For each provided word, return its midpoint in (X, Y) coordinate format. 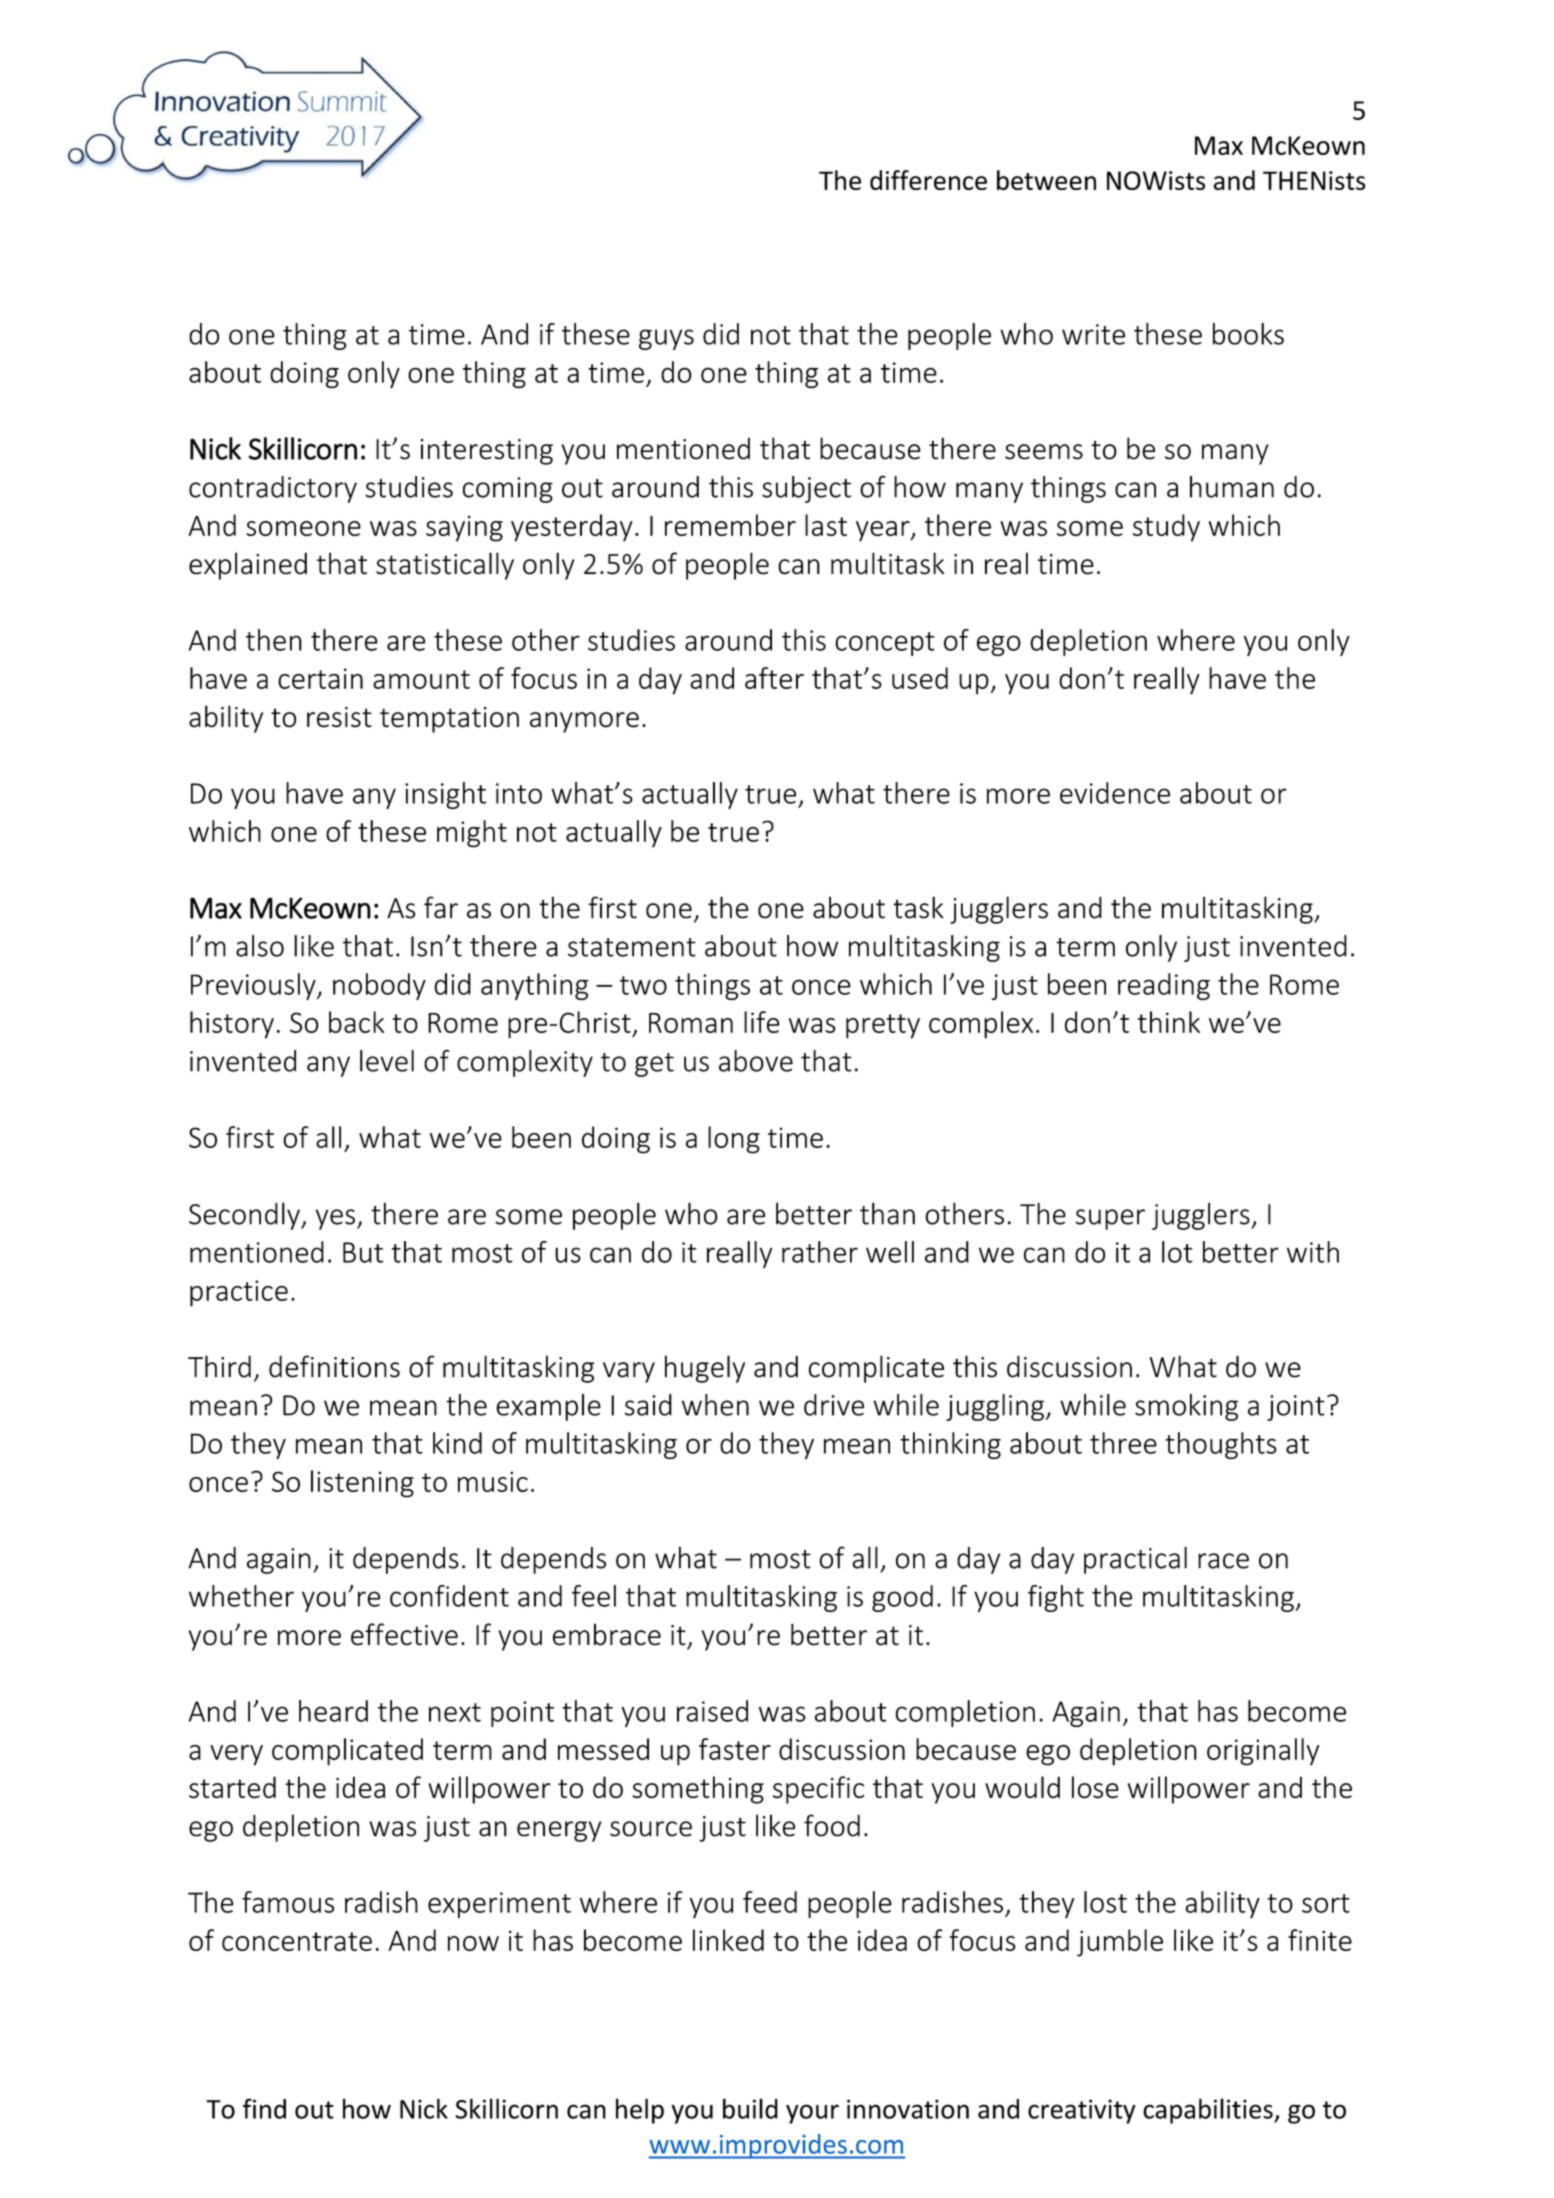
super (1110, 1219)
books (1248, 334)
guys (666, 339)
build (750, 2108)
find (264, 2108)
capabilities (1209, 2111)
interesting (486, 452)
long (734, 1140)
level (387, 1061)
